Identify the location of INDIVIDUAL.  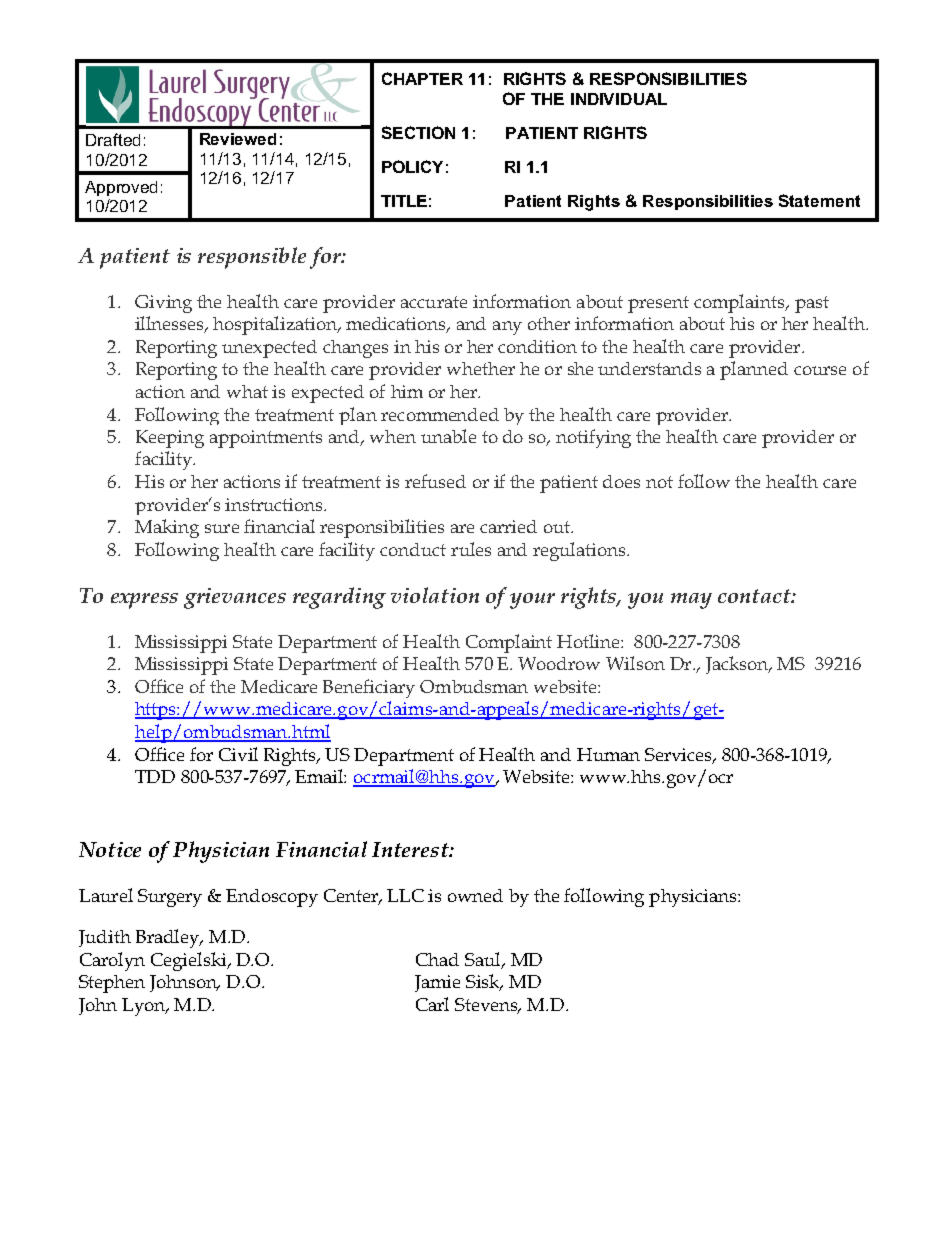
(619, 99).
